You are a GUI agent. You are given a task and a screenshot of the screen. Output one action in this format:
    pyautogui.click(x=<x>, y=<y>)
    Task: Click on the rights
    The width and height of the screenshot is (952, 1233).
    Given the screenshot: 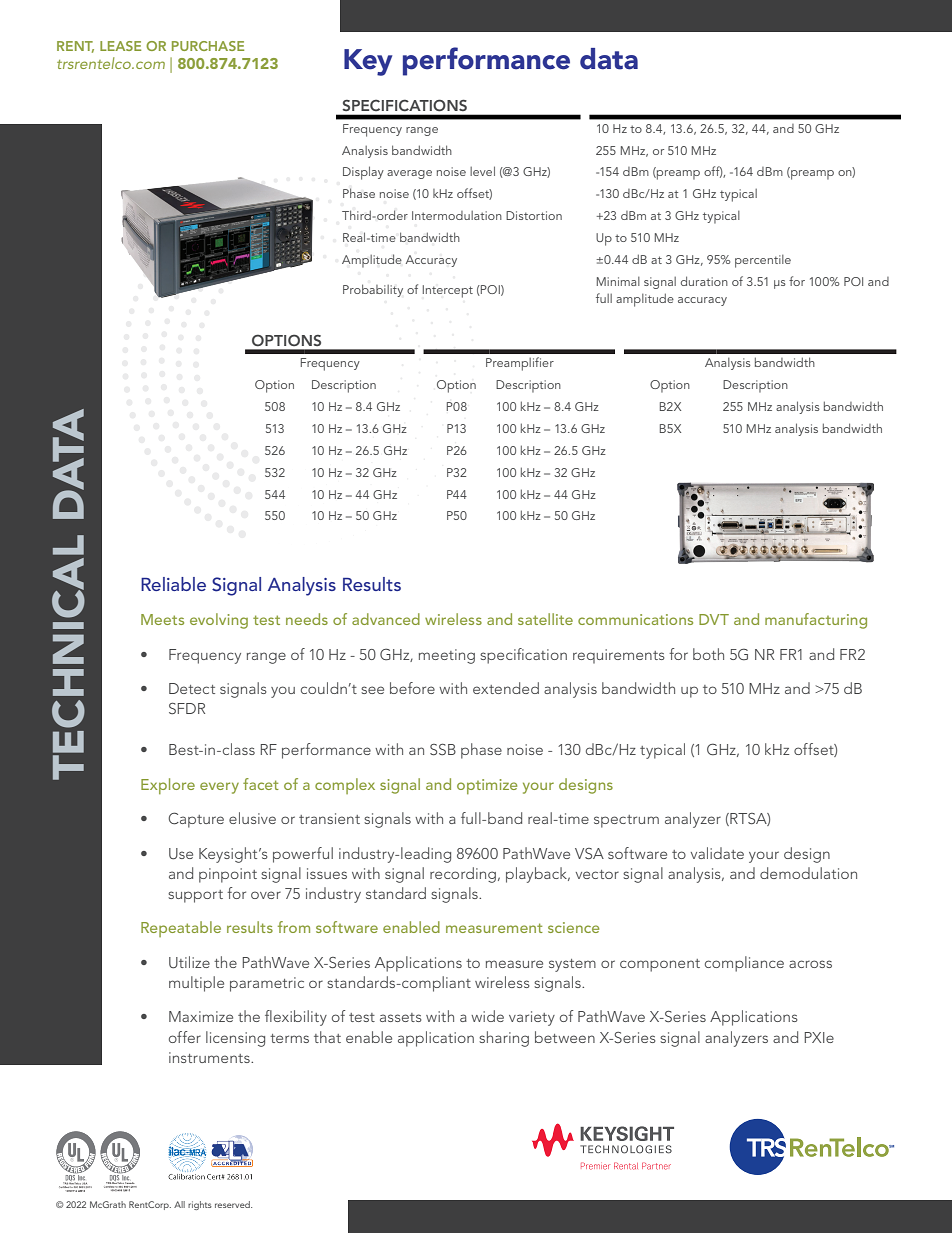 What is the action you would take?
    pyautogui.click(x=200, y=1205)
